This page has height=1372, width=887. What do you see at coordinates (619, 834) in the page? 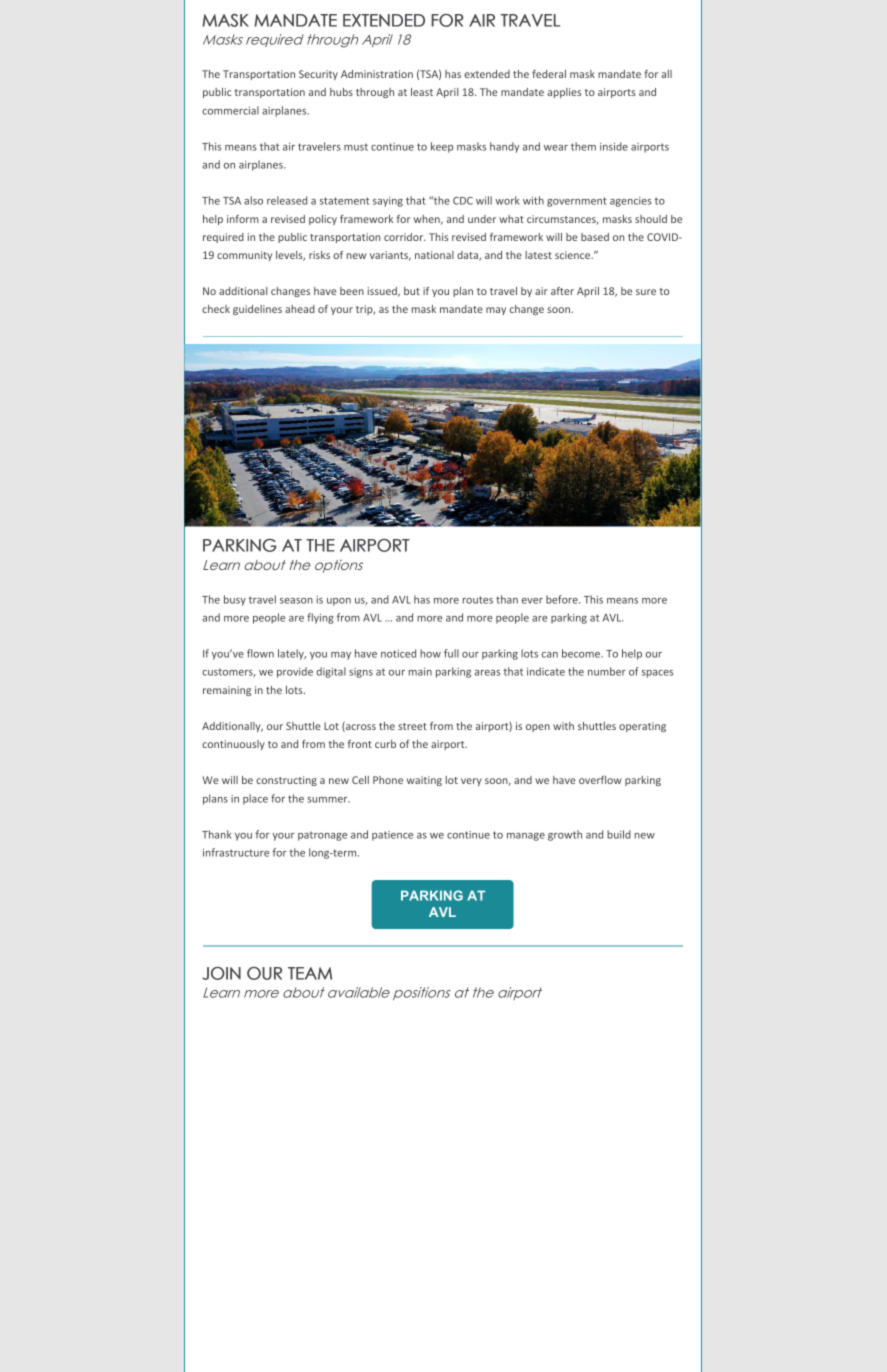
I see `build` at bounding box center [619, 834].
